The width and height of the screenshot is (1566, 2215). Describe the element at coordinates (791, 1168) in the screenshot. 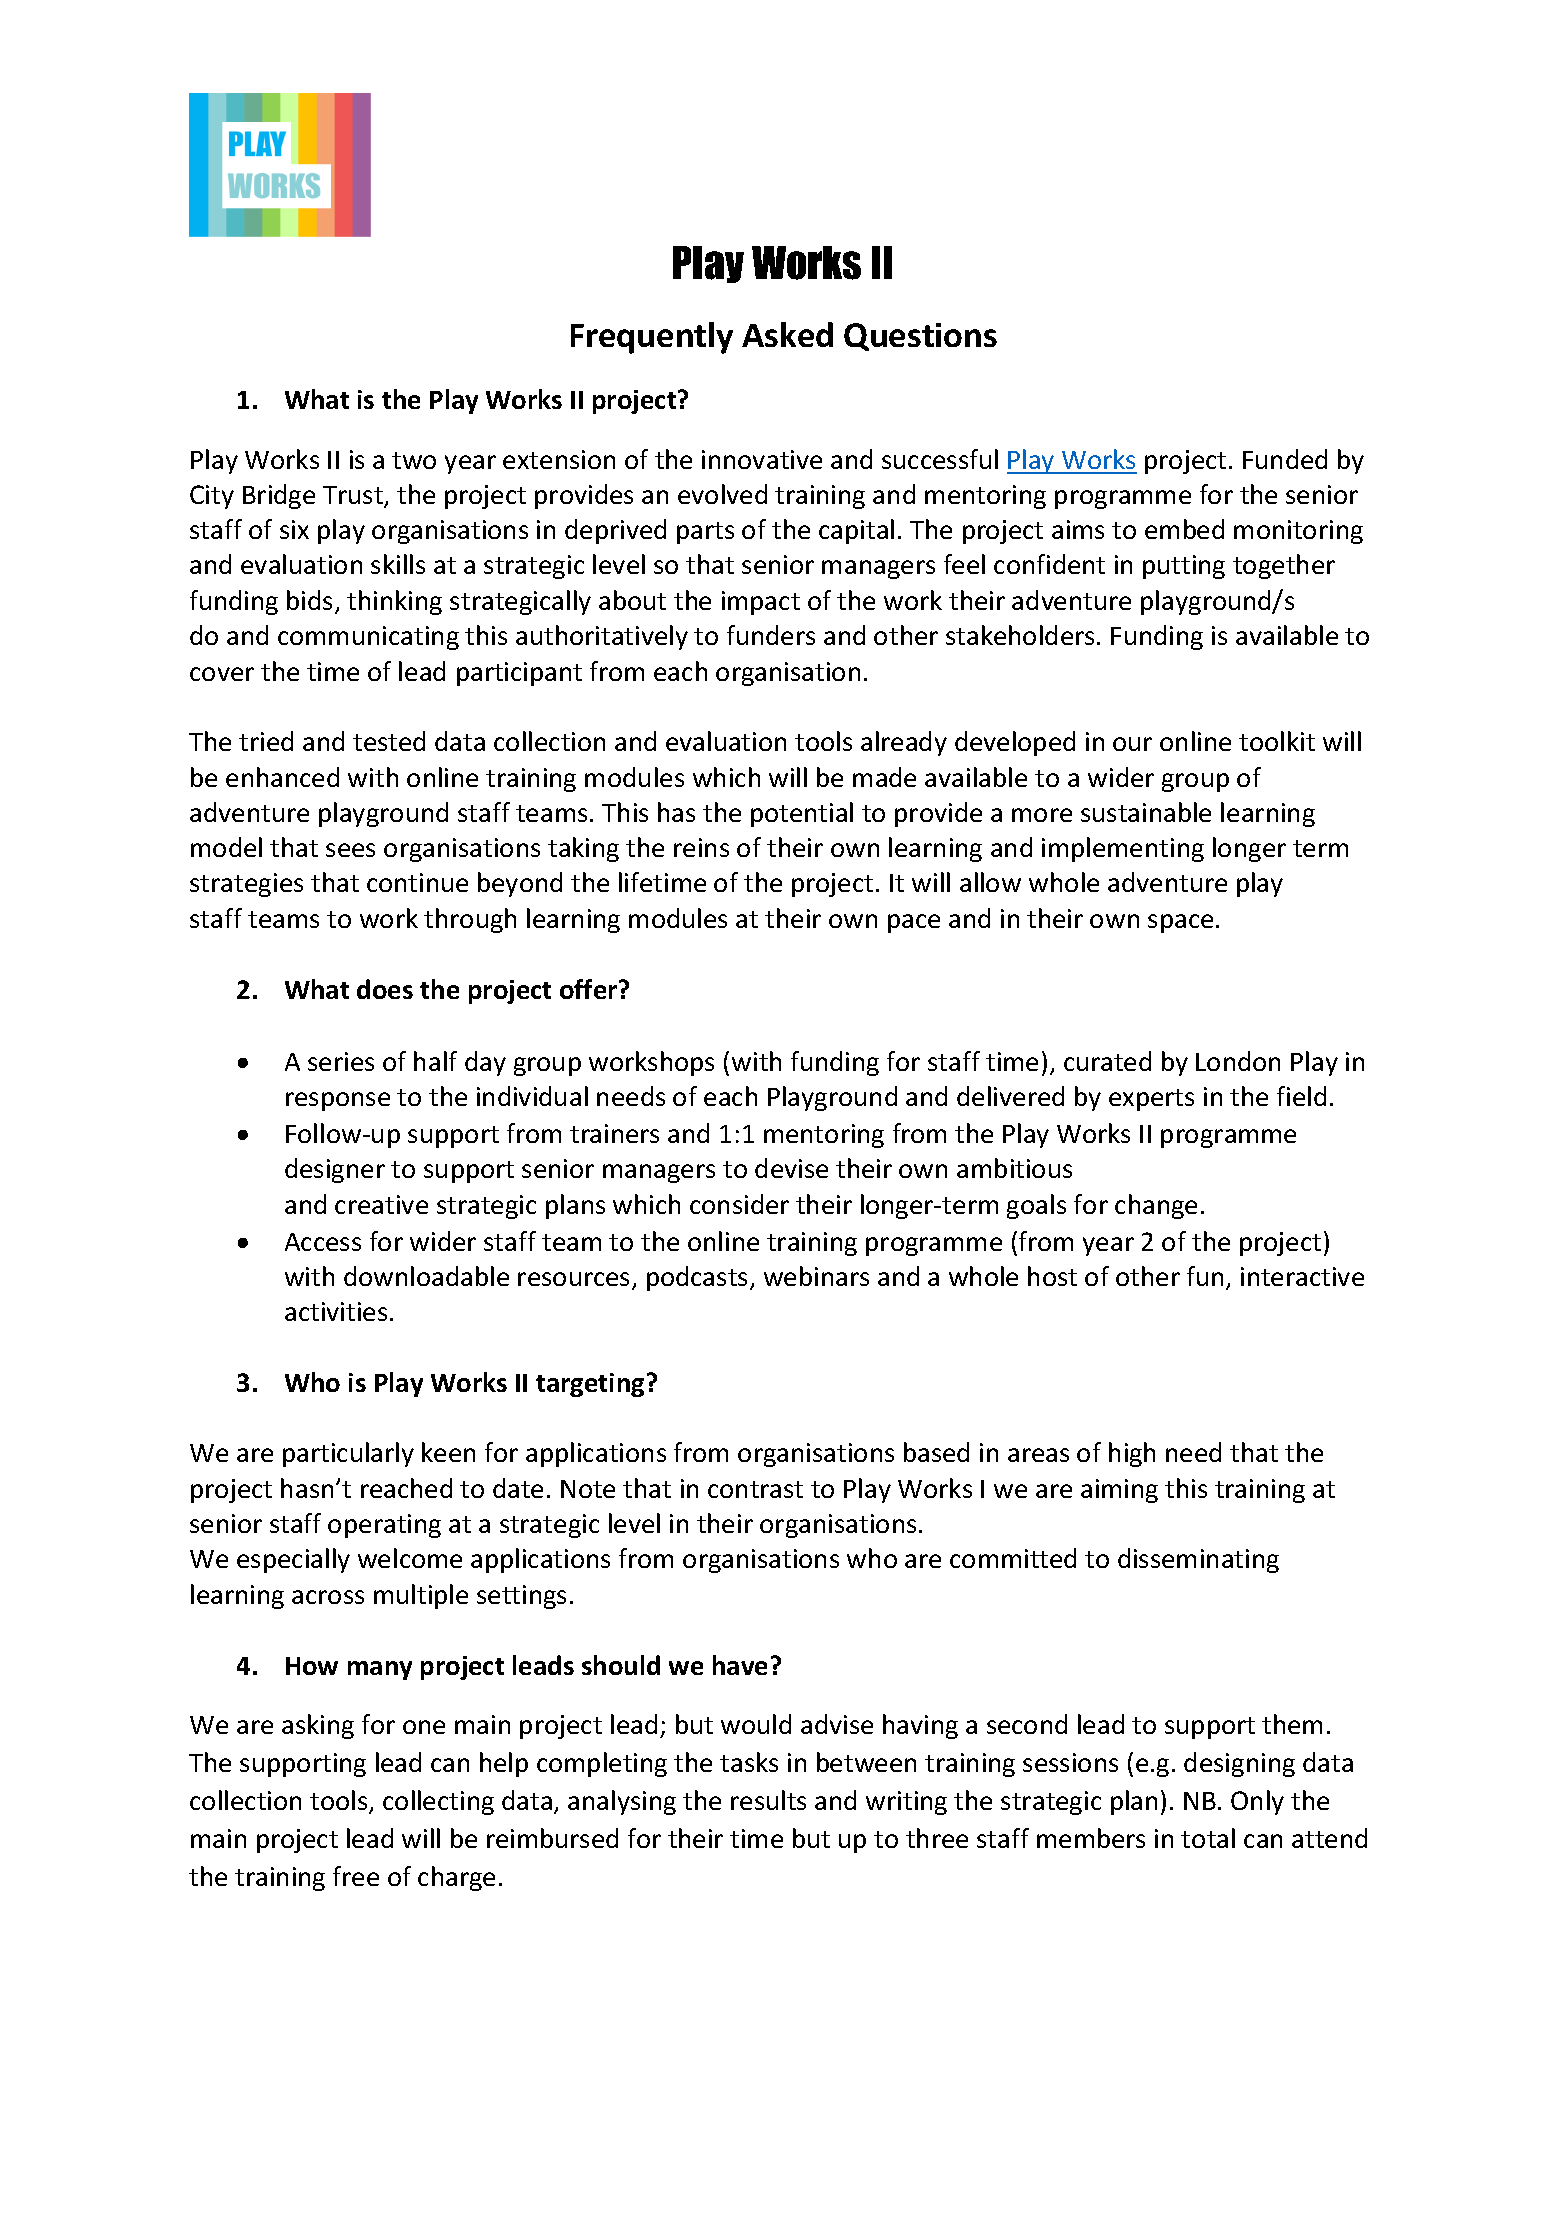

I see `devise` at that location.
